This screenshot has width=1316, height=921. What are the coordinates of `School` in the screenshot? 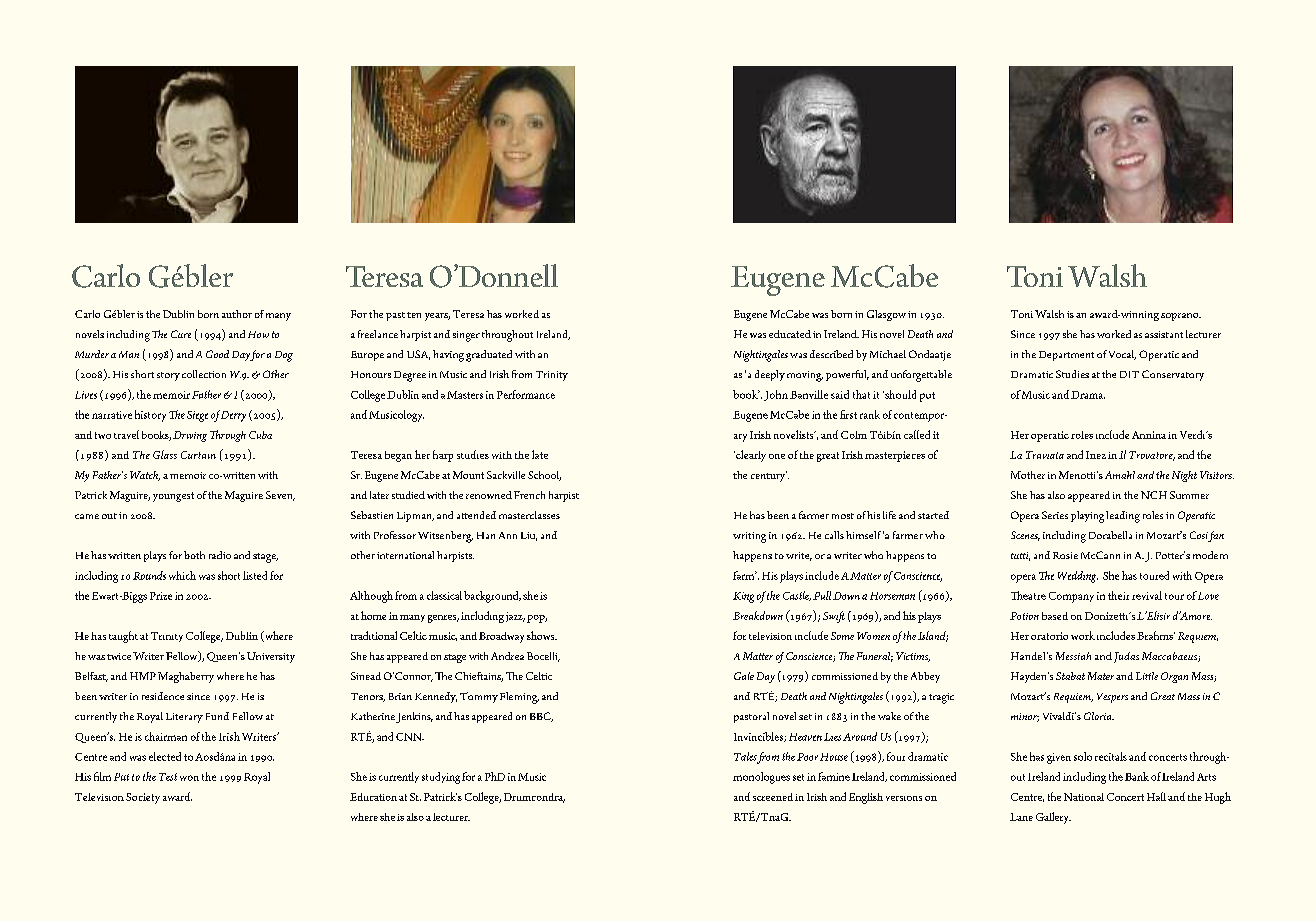 It's located at (544, 476).
